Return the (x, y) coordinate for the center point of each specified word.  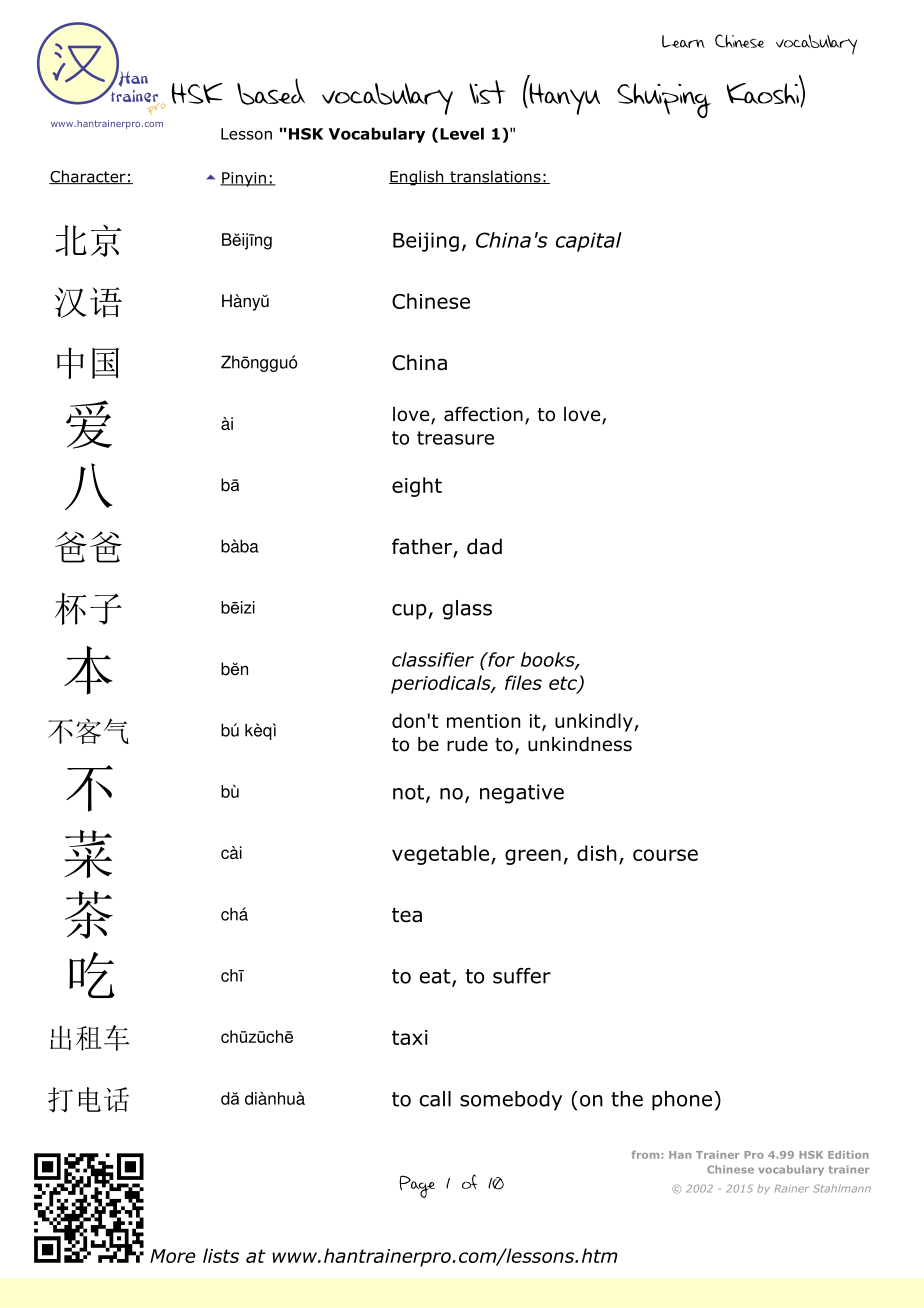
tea (407, 915)
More (173, 1256)
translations (495, 177)
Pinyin (244, 179)
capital (589, 242)
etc (564, 684)
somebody (511, 1101)
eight (417, 487)
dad (484, 546)
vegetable (440, 855)
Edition (848, 1155)
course (665, 855)
